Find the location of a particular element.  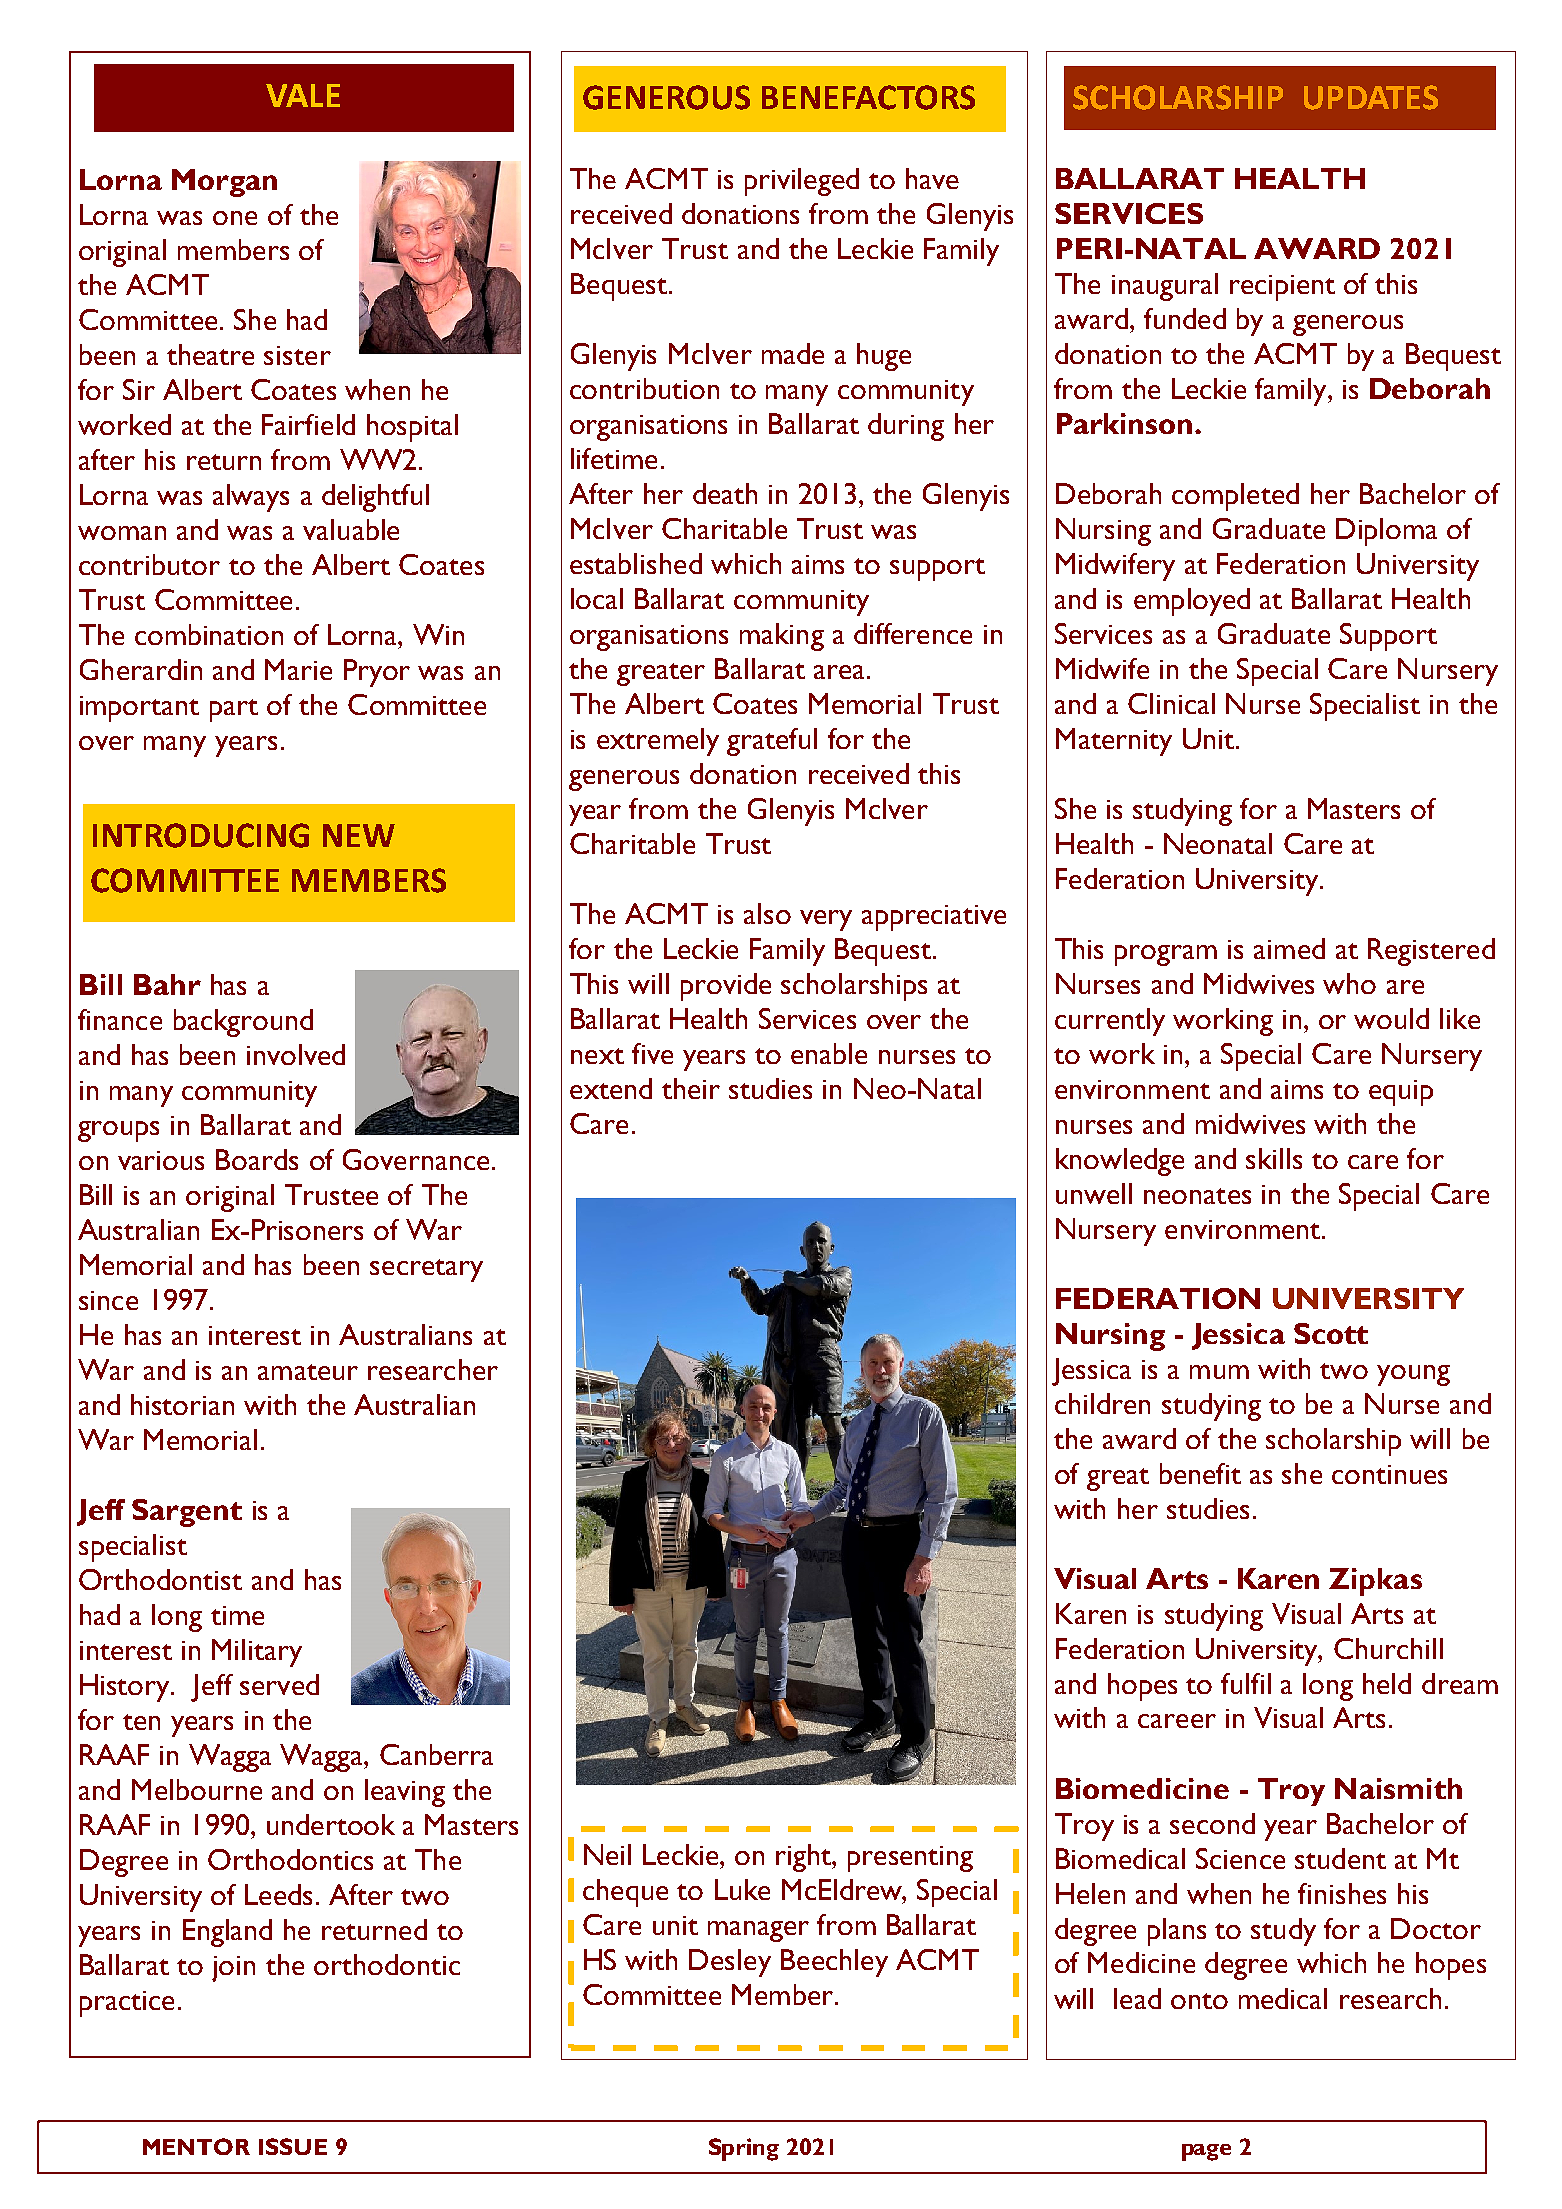

Military is located at coordinates (257, 1653).
